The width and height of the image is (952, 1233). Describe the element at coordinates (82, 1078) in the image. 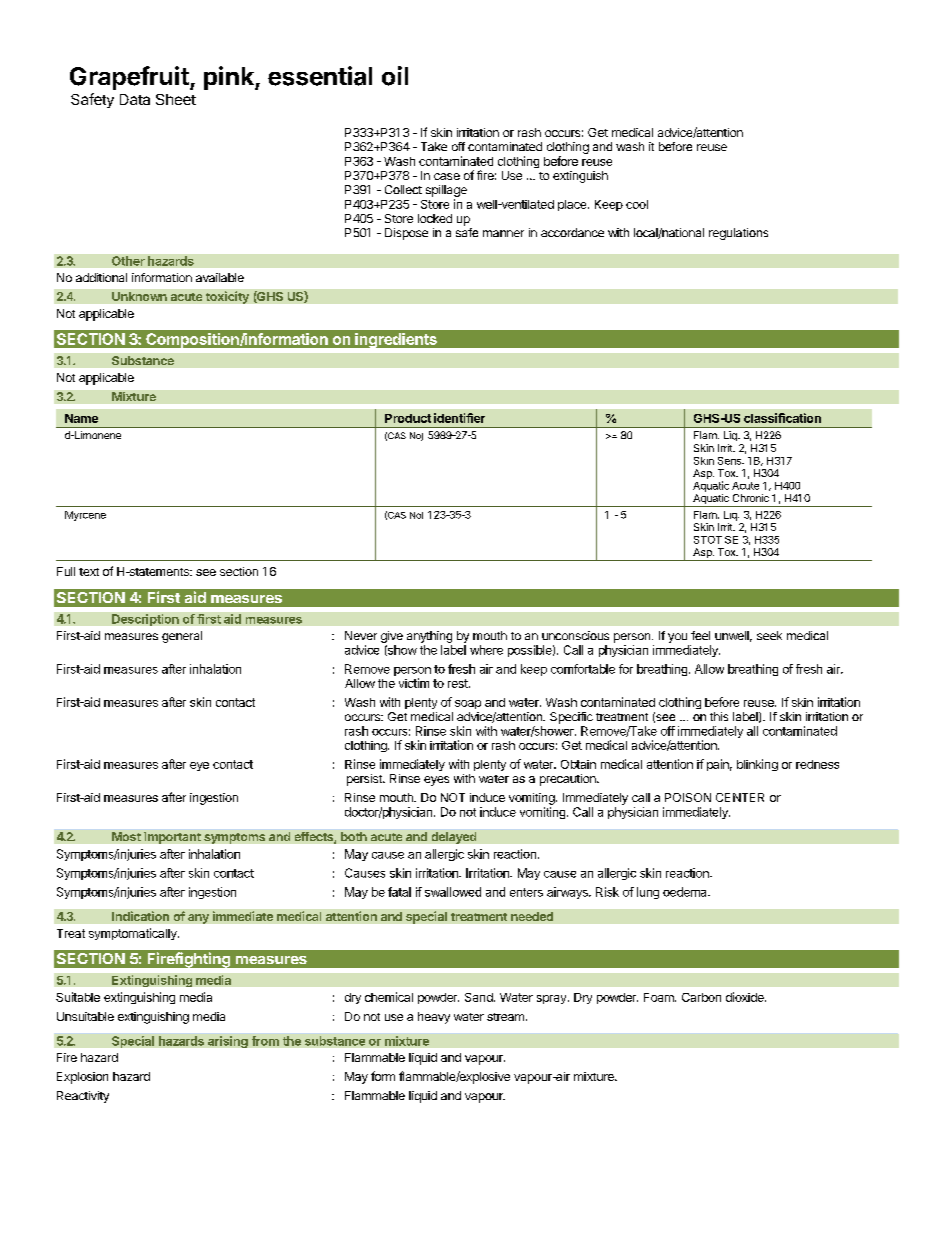

I see `Explosion` at that location.
